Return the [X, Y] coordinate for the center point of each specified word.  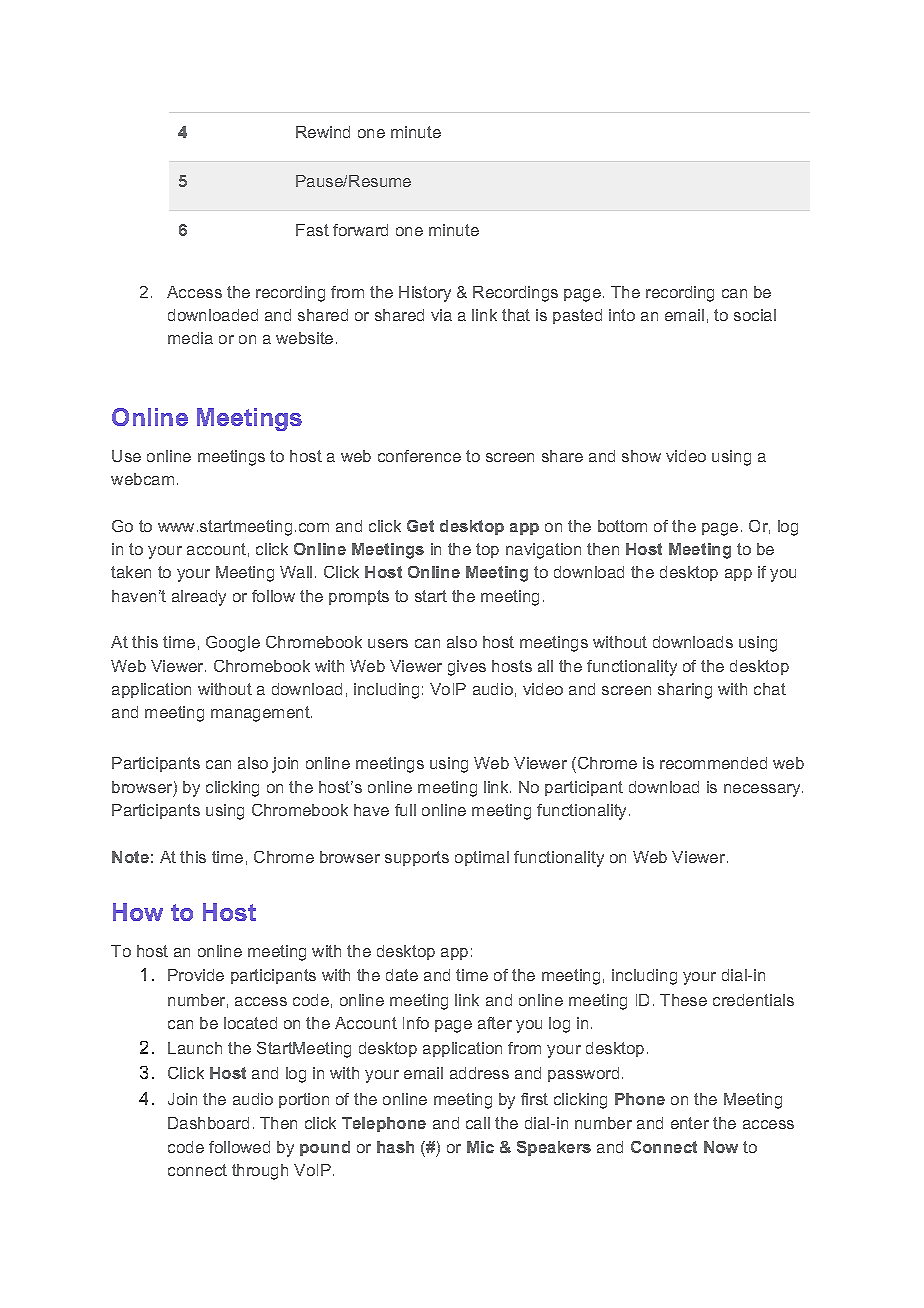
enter [690, 1123]
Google [233, 644]
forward [360, 230]
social [755, 315]
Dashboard [208, 1123]
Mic [480, 1147]
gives [467, 668]
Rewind [323, 132]
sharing [685, 691]
